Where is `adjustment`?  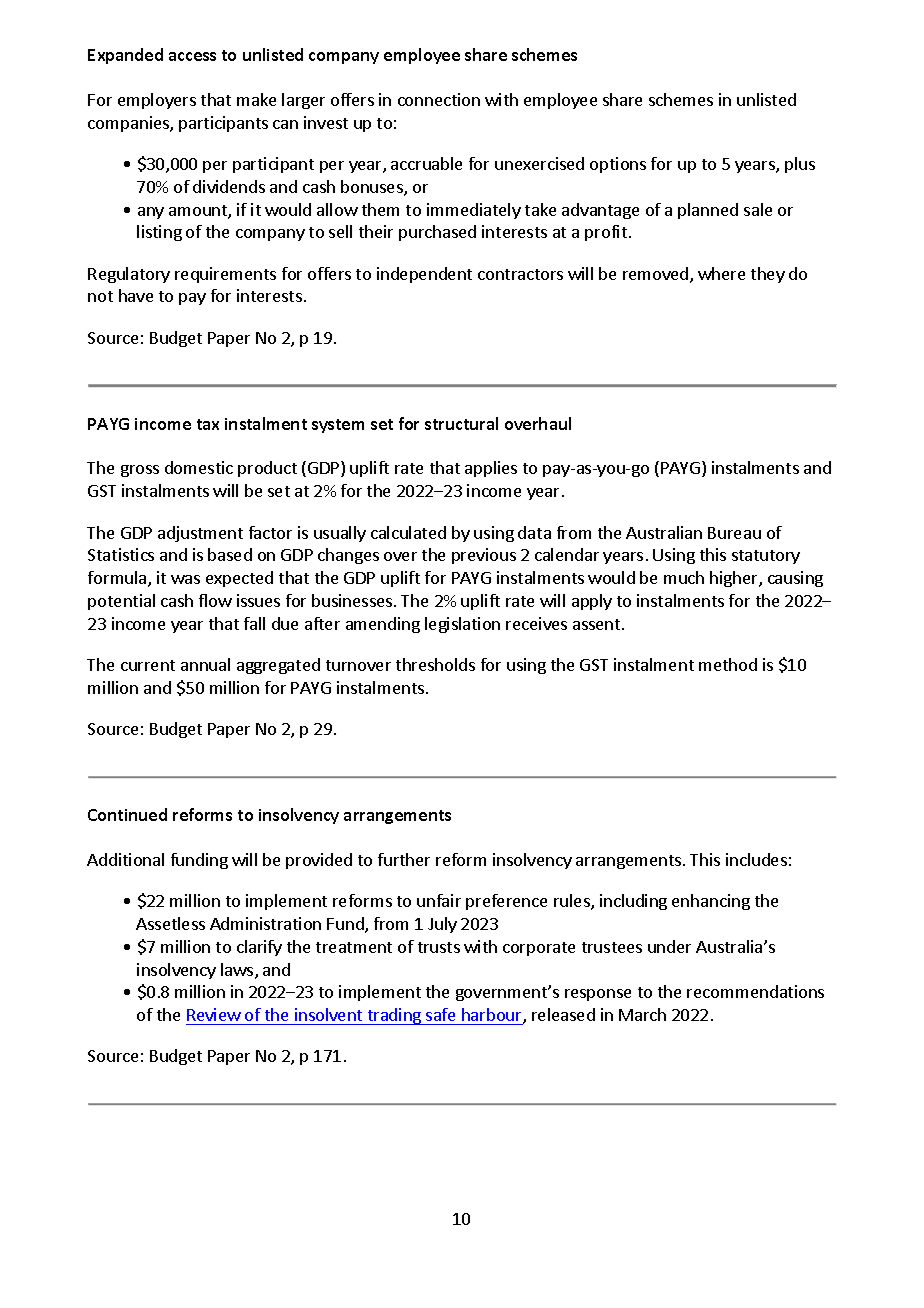
adjustment is located at coordinates (200, 534).
